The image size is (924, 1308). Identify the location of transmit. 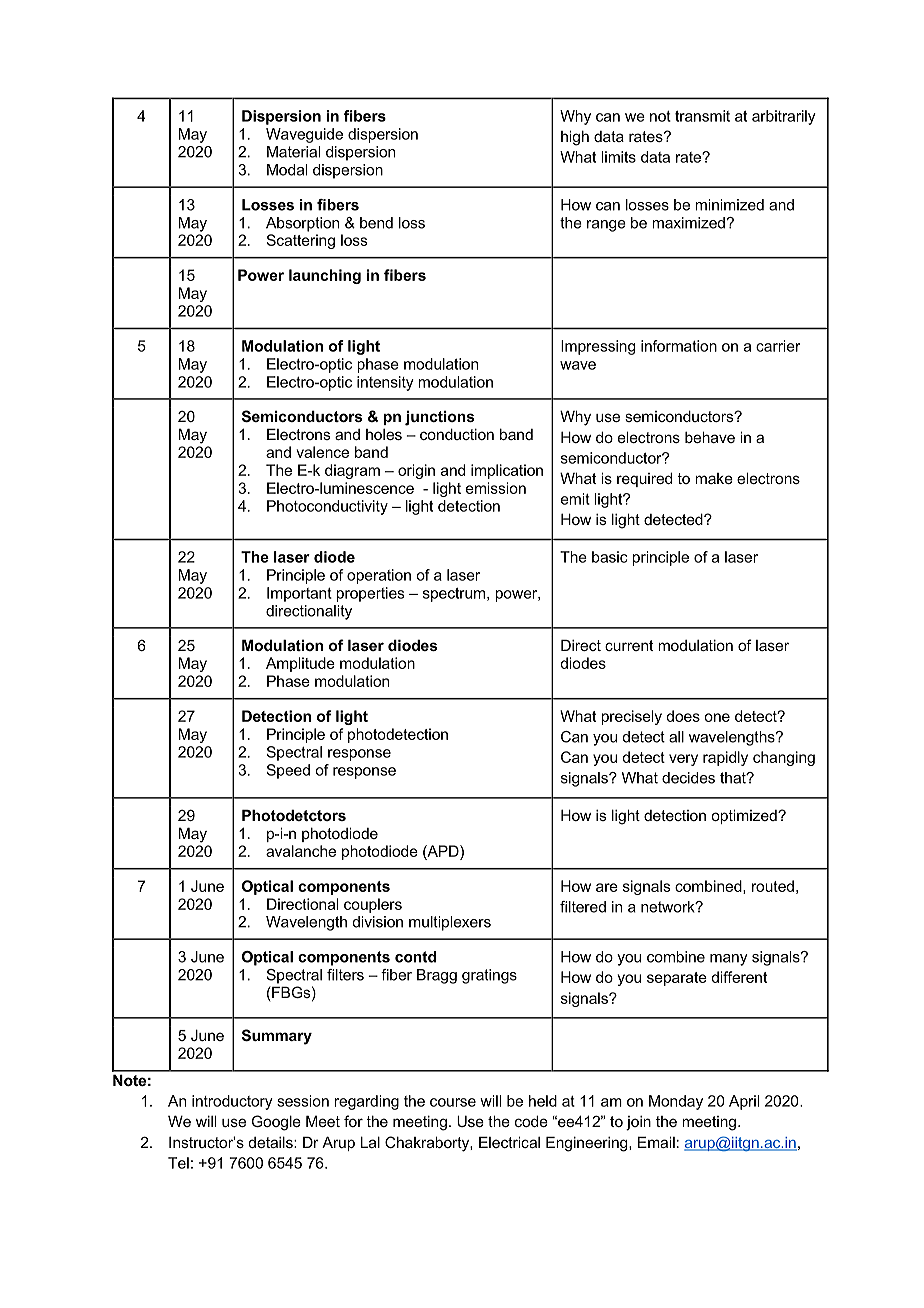
(702, 116).
